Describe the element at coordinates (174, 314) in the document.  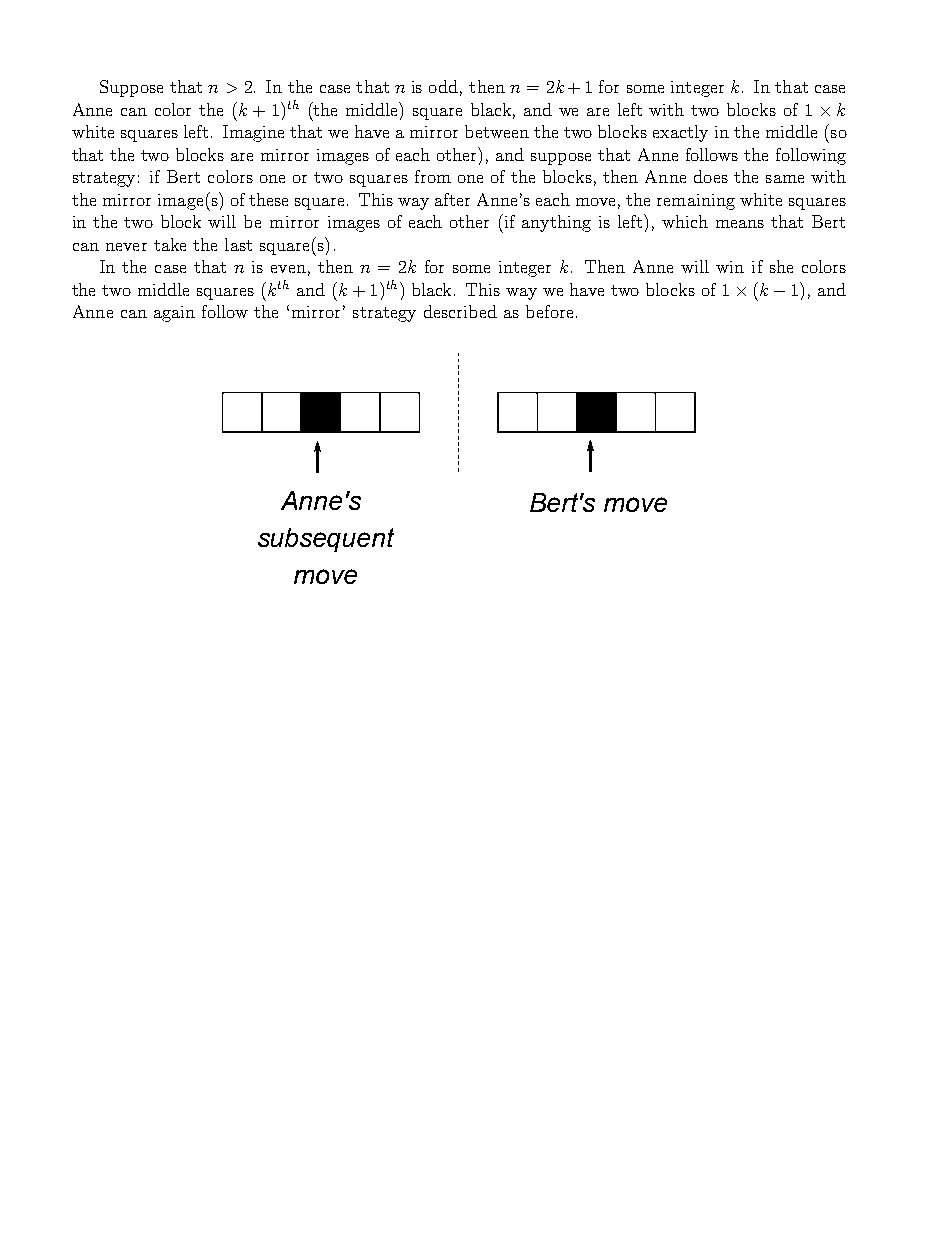
I see `again` at that location.
